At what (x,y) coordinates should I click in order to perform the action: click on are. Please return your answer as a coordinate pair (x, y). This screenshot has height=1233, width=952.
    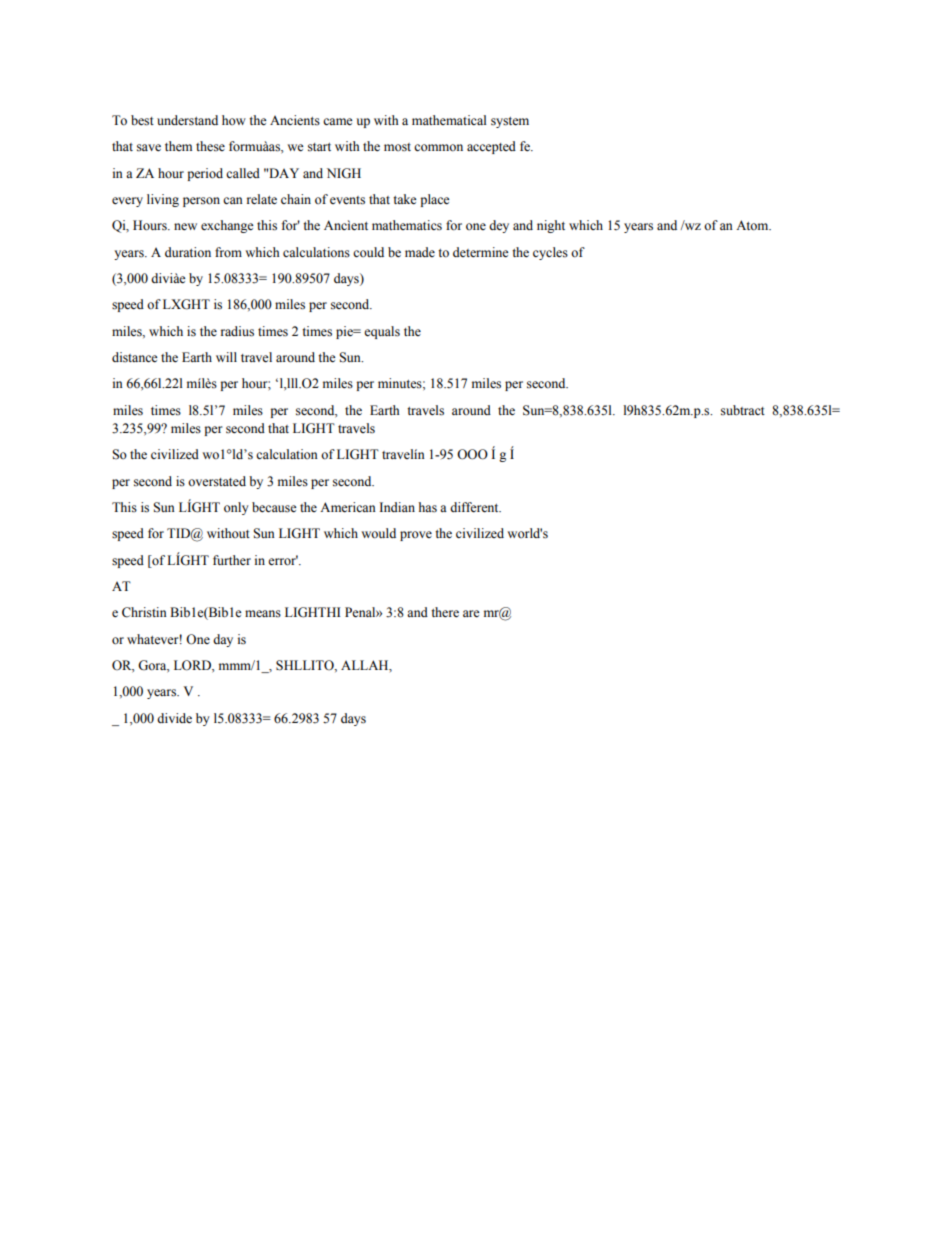
    Looking at the image, I should click on (471, 613).
